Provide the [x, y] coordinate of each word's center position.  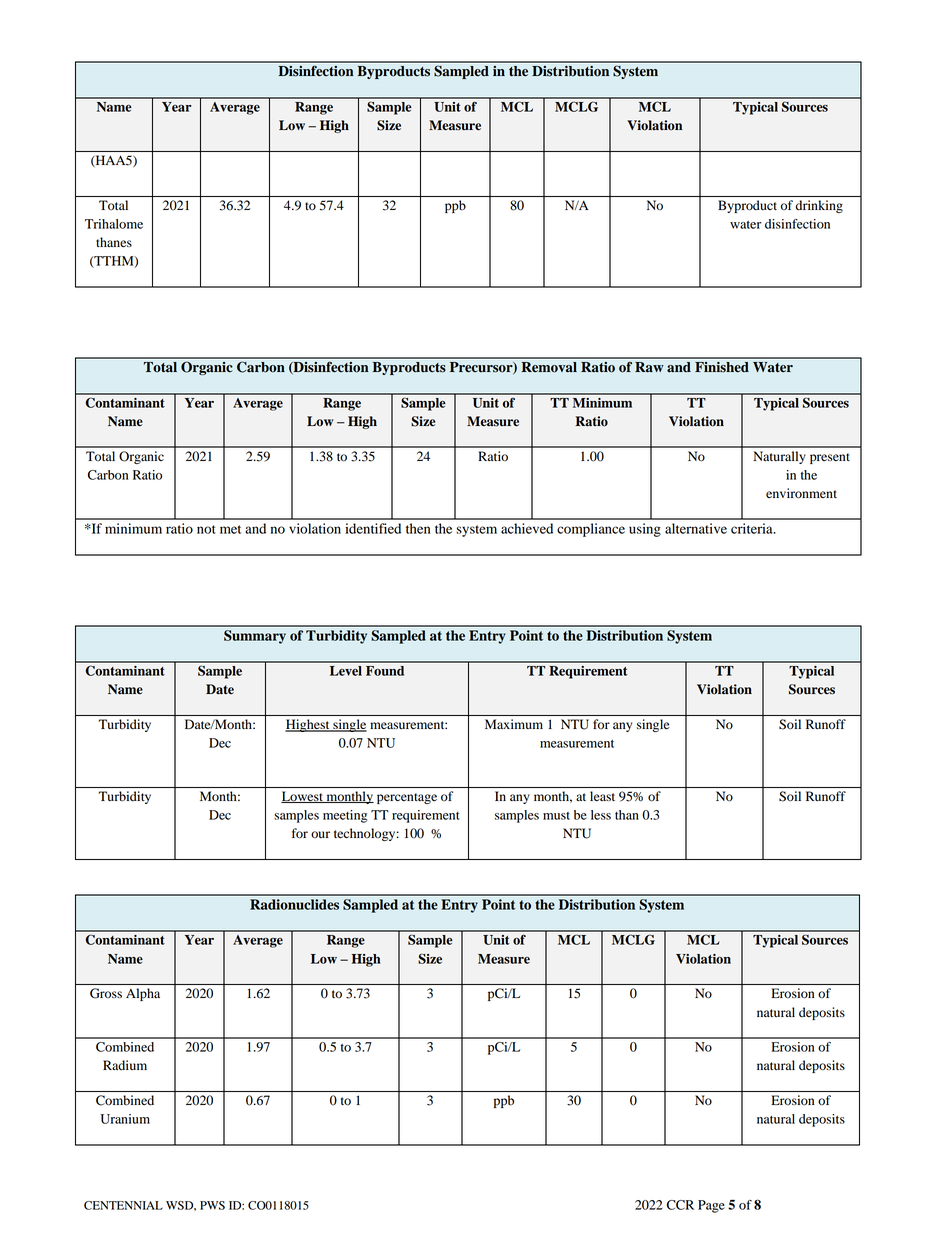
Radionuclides [294, 904]
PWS [212, 1205]
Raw [649, 367]
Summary [255, 637]
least [602, 796]
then [418, 528]
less [601, 815]
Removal [549, 367]
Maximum [514, 724]
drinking [819, 206]
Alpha [143, 994]
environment [801, 493]
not [206, 529]
